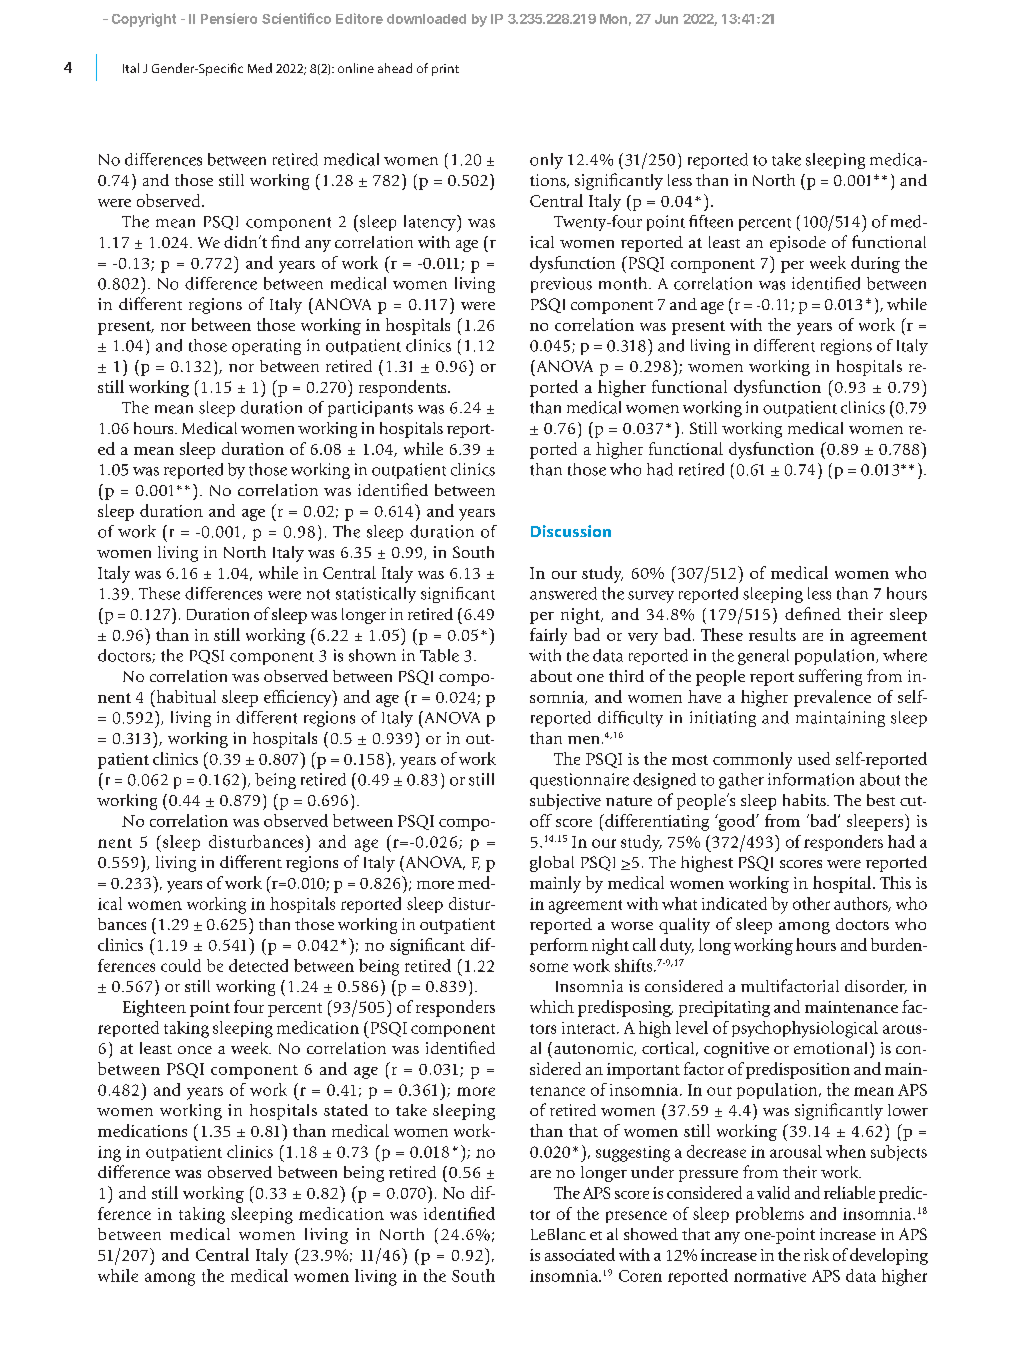 This document has width=1025, height=1367. Describe the element at coordinates (666, 19) in the document. I see `Jun` at that location.
